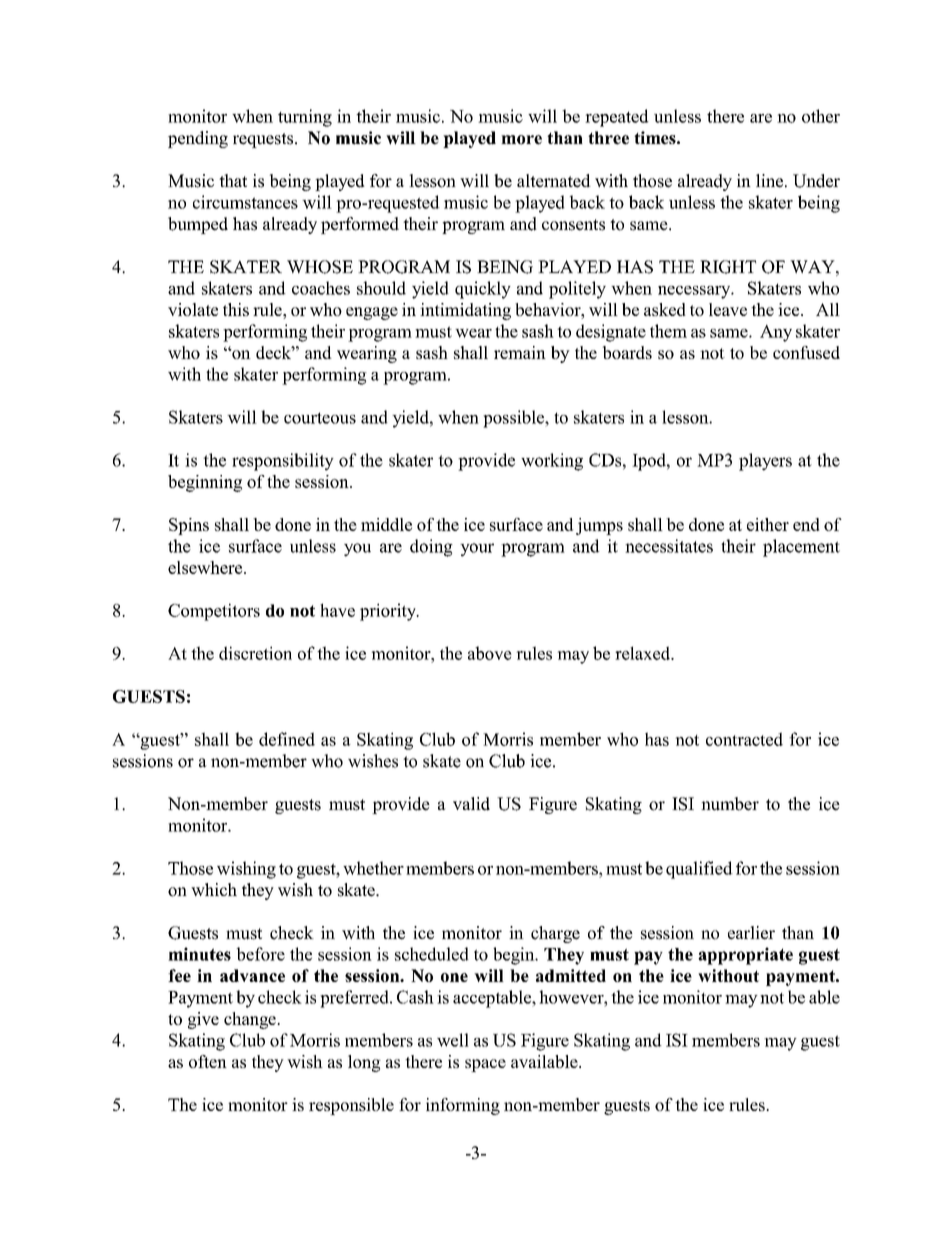 This screenshot has width=952, height=1233. Describe the element at coordinates (320, 418) in the screenshot. I see `courteous` at that location.
